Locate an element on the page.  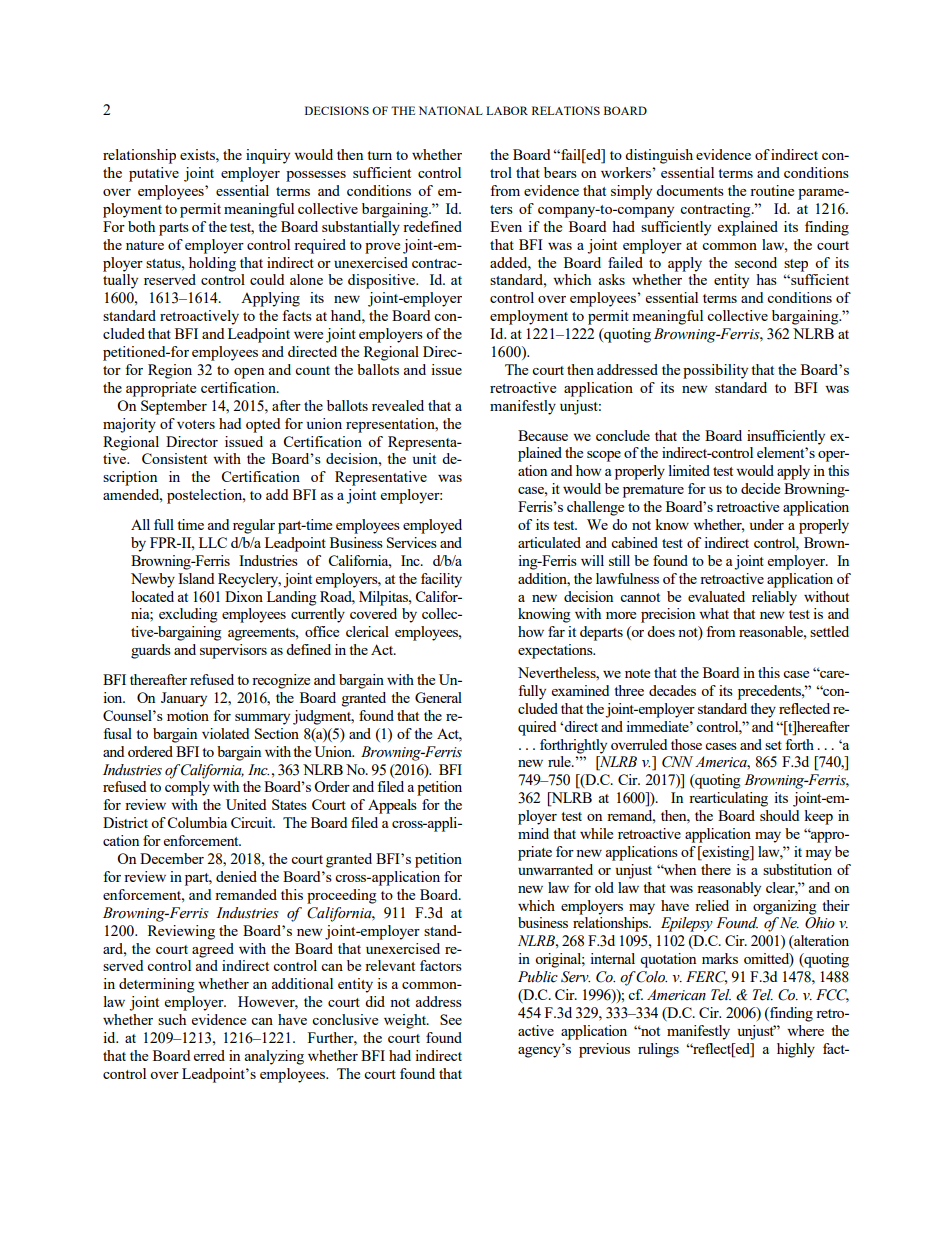
regular is located at coordinates (254, 526).
